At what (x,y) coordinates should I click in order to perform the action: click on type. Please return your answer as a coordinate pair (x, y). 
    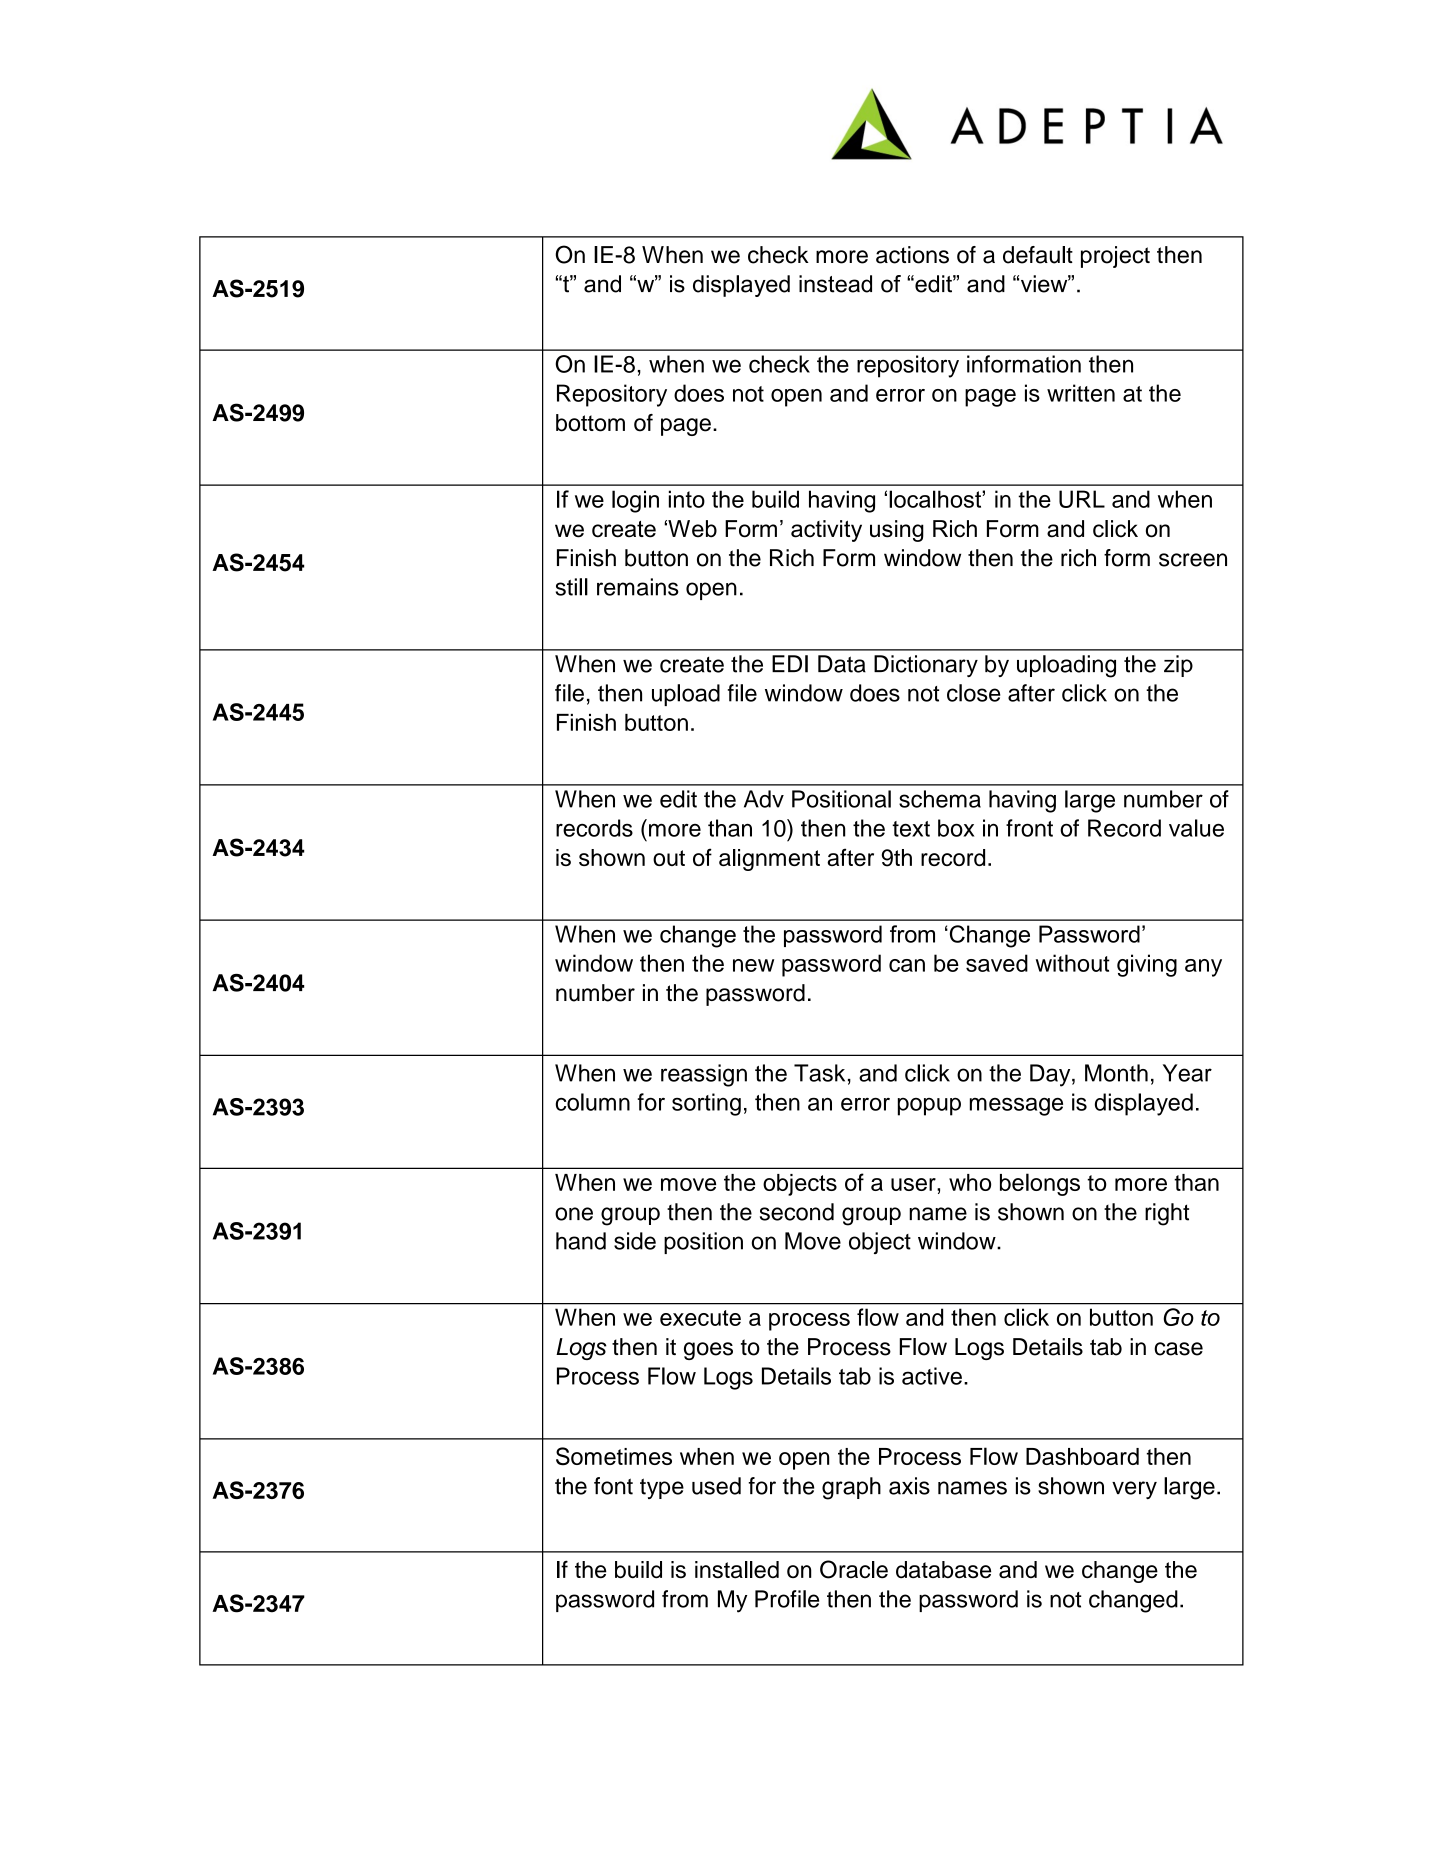
    Looking at the image, I should click on (662, 1488).
